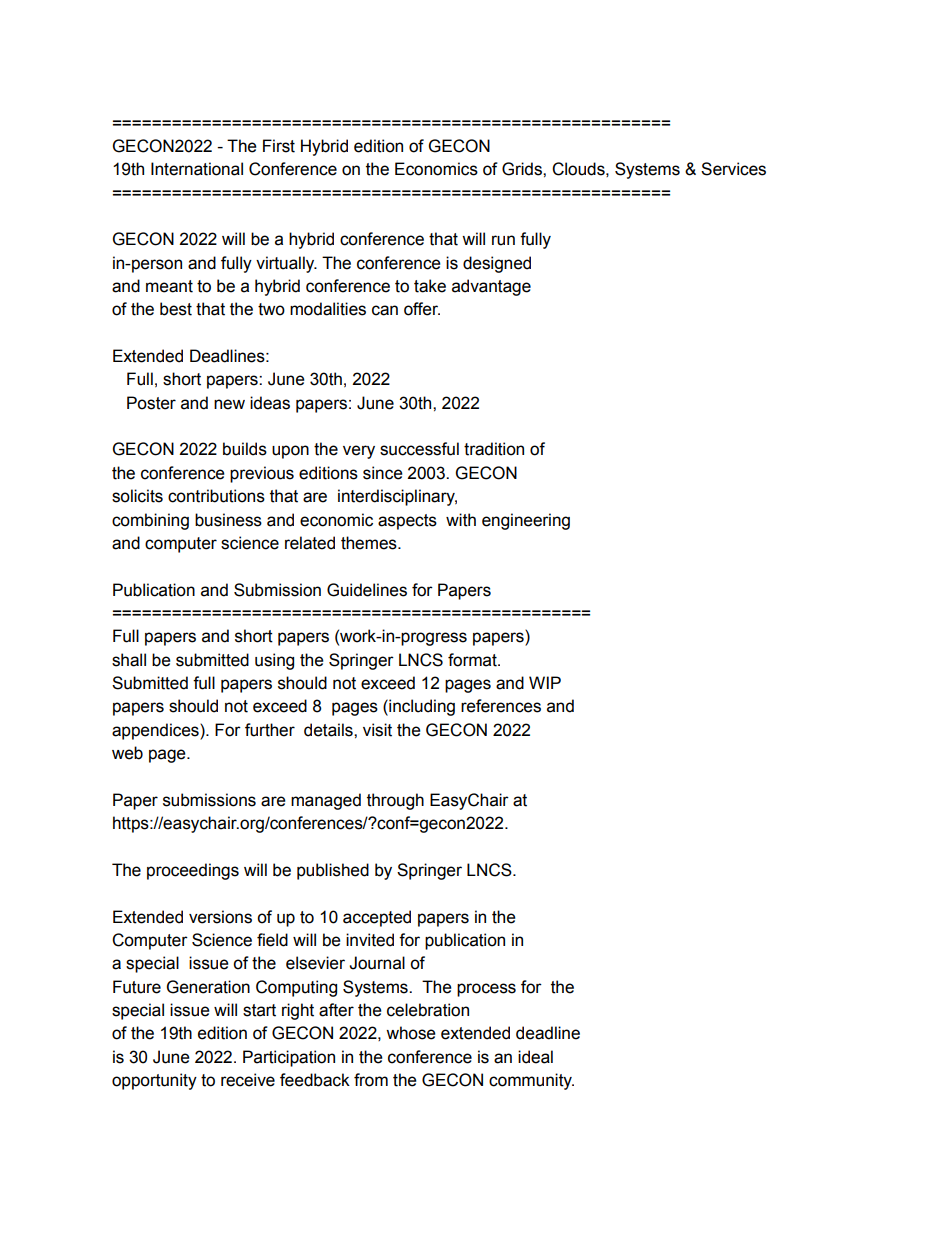 The width and height of the screenshot is (952, 1233). Describe the element at coordinates (395, 801) in the screenshot. I see `through` at that location.
